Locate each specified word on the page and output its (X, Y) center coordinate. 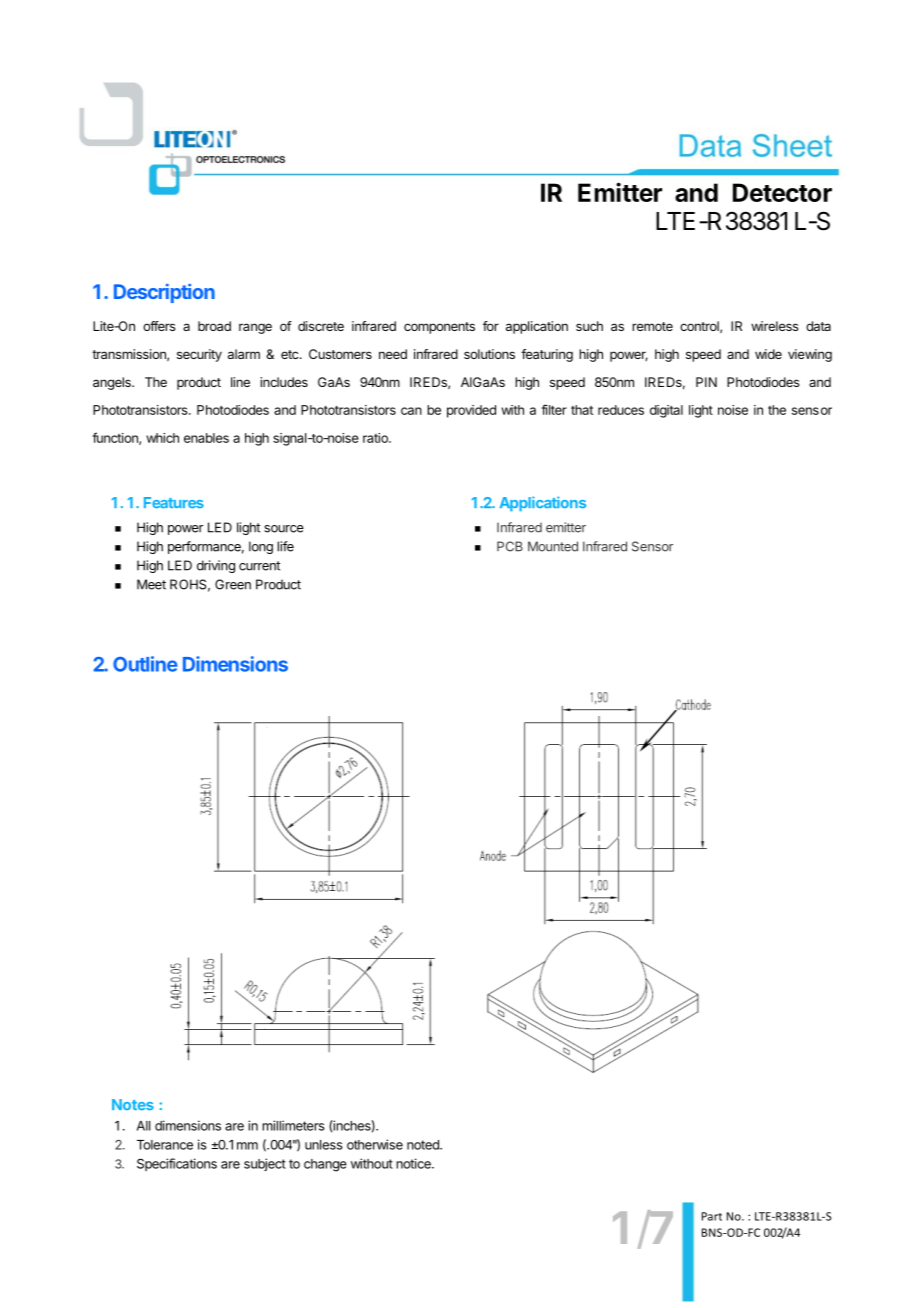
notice (414, 1163)
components (439, 328)
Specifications (177, 1164)
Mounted (553, 546)
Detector (782, 192)
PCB (510, 546)
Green (233, 584)
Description (164, 293)
